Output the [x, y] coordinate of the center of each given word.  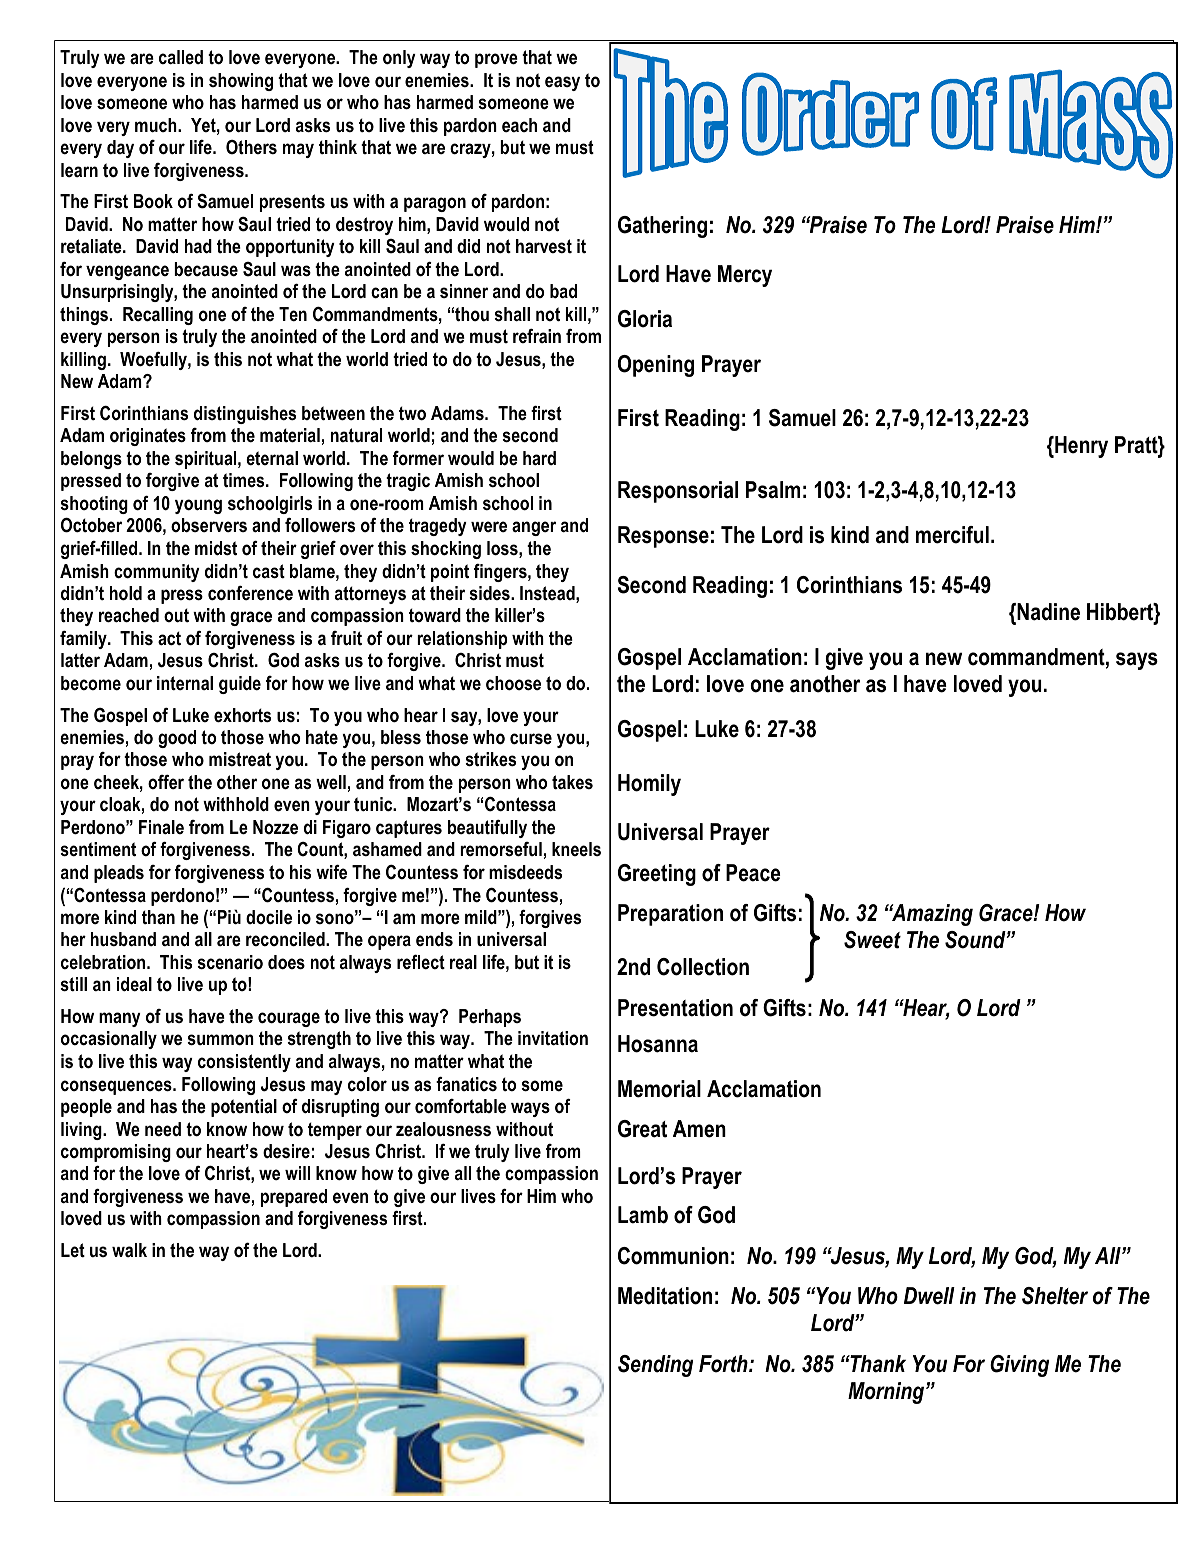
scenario [230, 962]
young [198, 506]
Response [663, 537]
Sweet [872, 940]
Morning [887, 1393]
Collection [703, 967]
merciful [952, 535]
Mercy [745, 276]
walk [129, 1250]
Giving [1019, 1366]
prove [496, 60]
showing [241, 82]
